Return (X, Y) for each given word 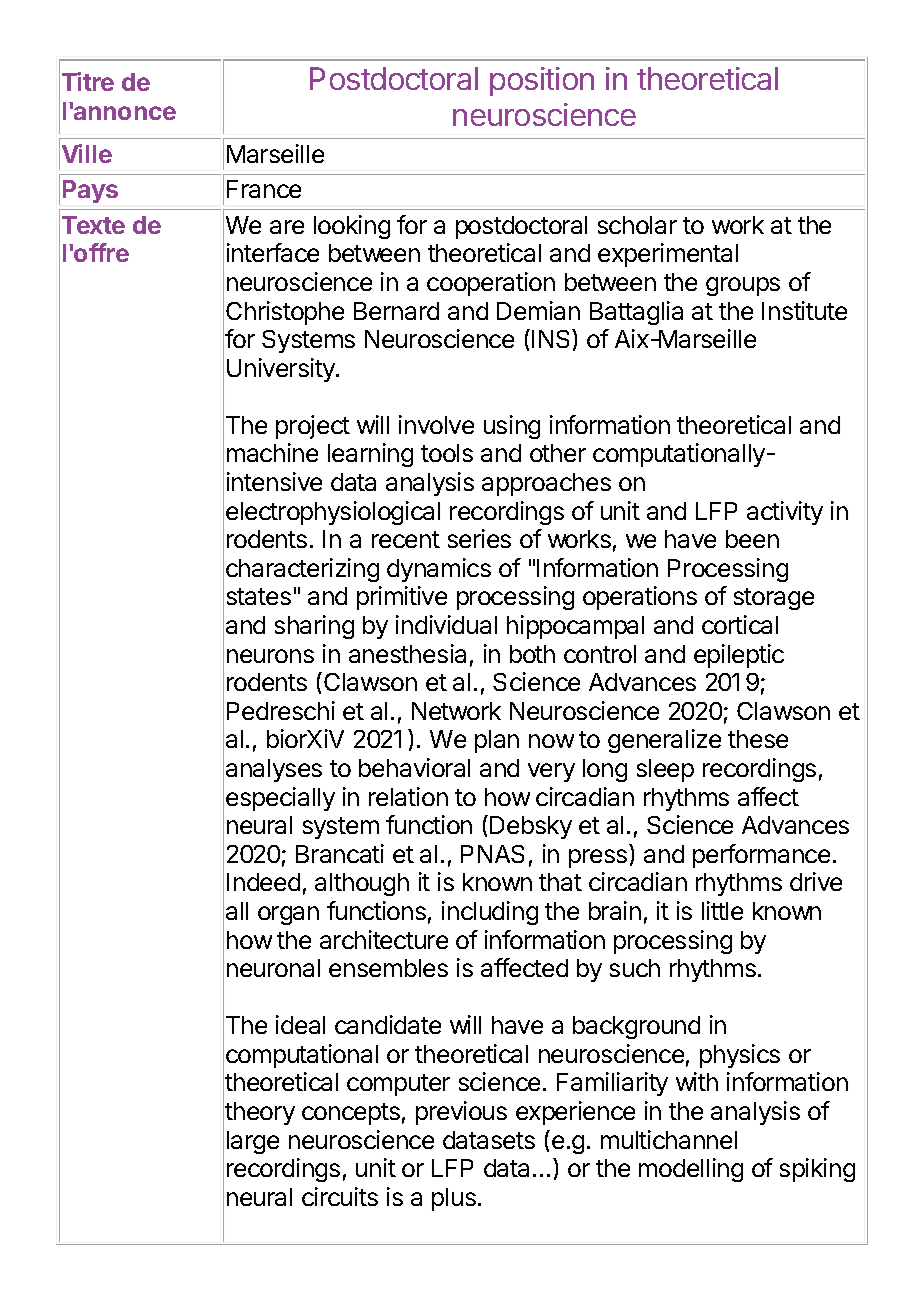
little (722, 910)
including (490, 913)
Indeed (263, 882)
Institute (804, 310)
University (282, 370)
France (264, 189)
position (542, 81)
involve (436, 424)
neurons (270, 656)
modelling (691, 1170)
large (253, 1142)
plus (454, 1199)
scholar (637, 225)
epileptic (739, 656)
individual (446, 624)
